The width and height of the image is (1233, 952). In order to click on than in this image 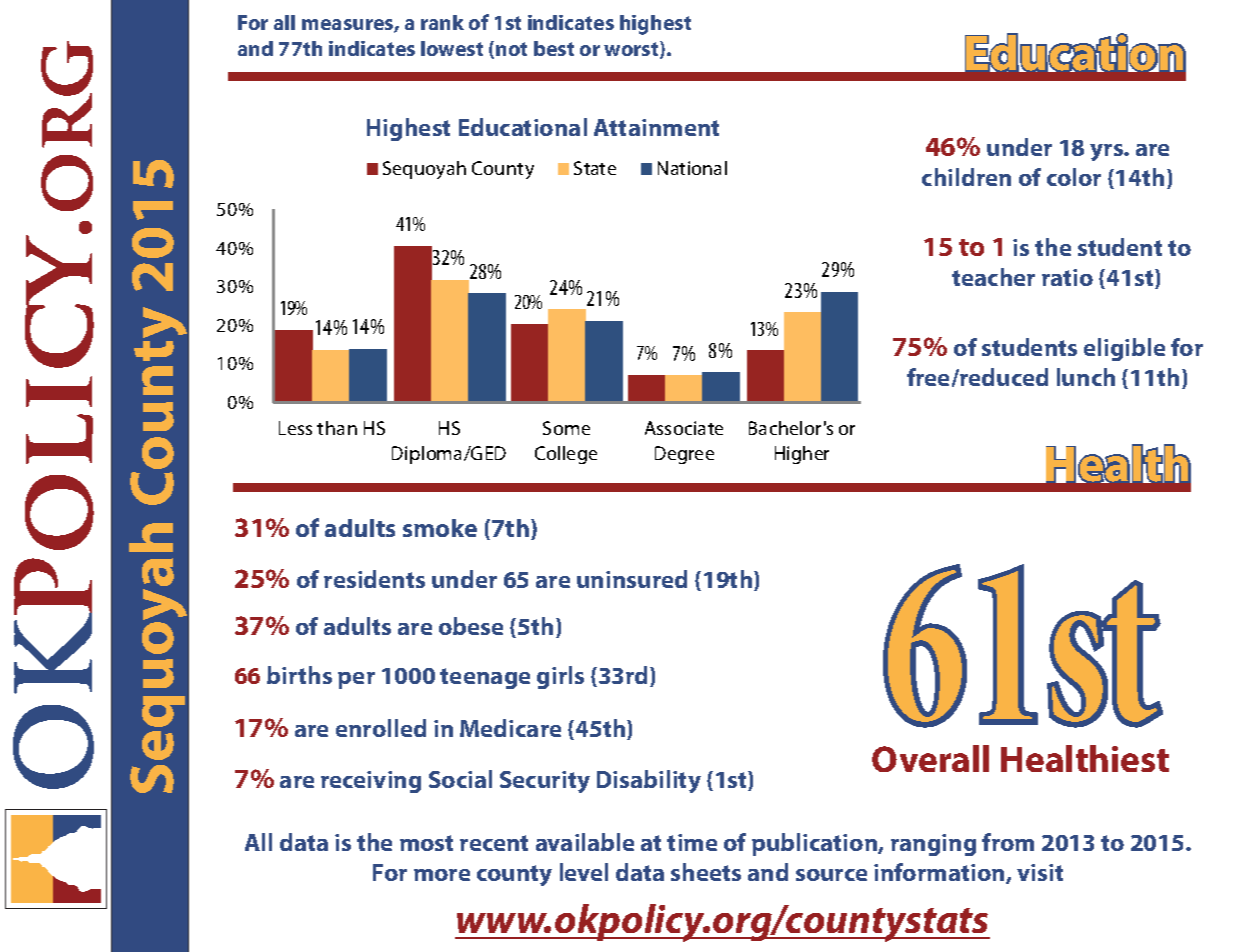, I will do `click(337, 428)`.
